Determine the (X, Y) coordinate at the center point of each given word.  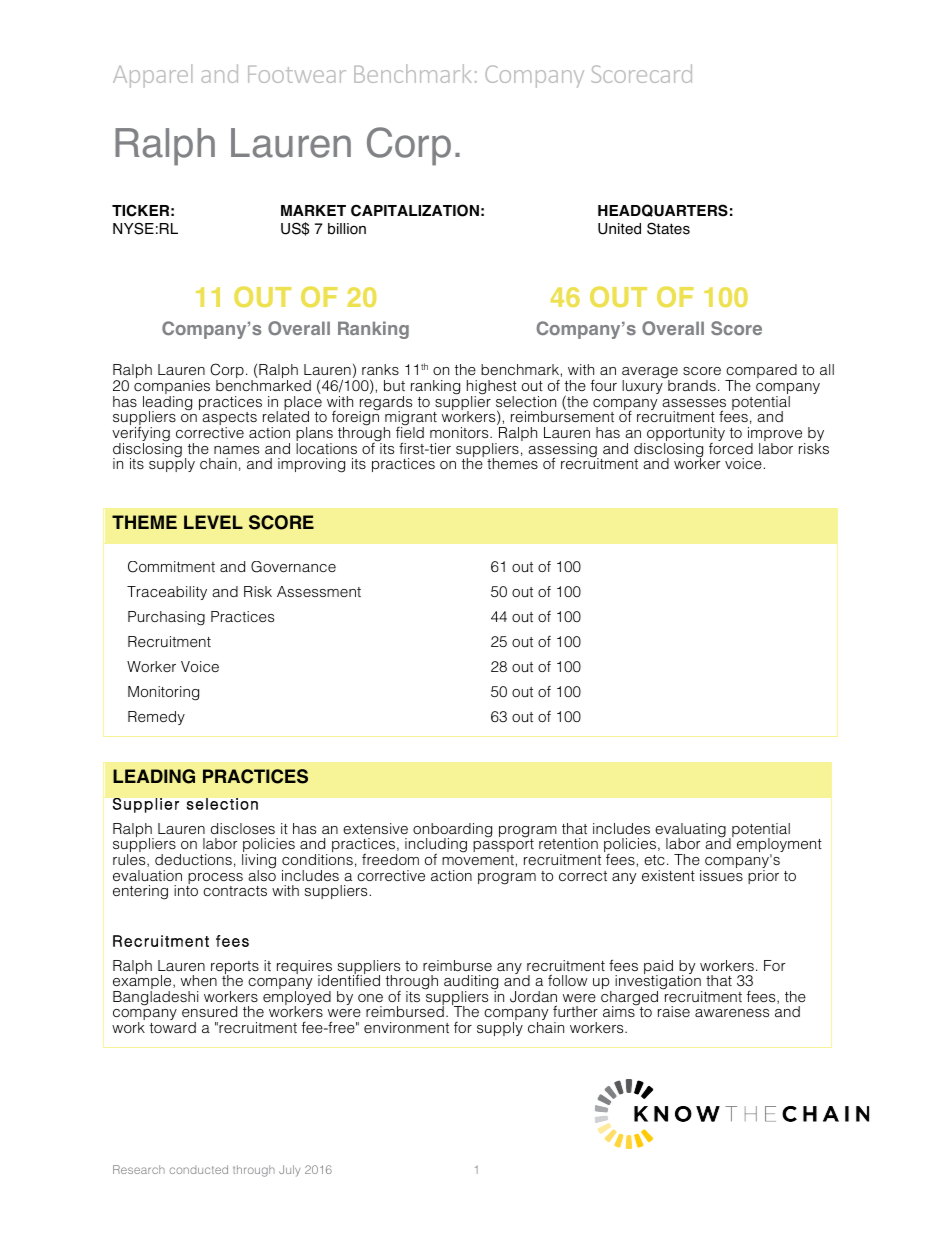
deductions (193, 859)
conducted (199, 1169)
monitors (460, 432)
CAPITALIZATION (415, 210)
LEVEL (213, 522)
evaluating (690, 831)
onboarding (452, 831)
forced (731, 447)
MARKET (313, 210)
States (668, 228)
